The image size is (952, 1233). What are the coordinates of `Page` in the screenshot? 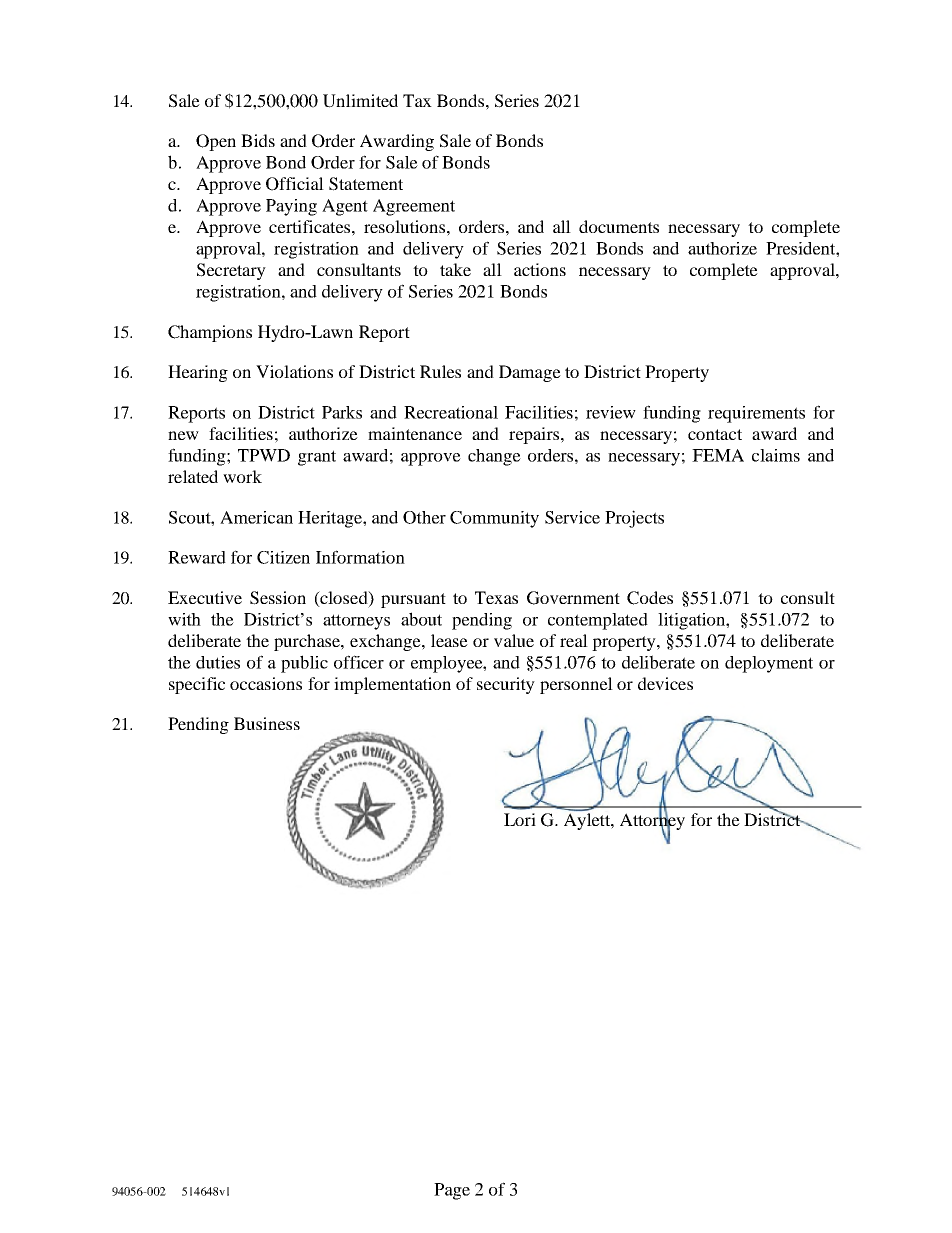 It's located at (452, 1191).
